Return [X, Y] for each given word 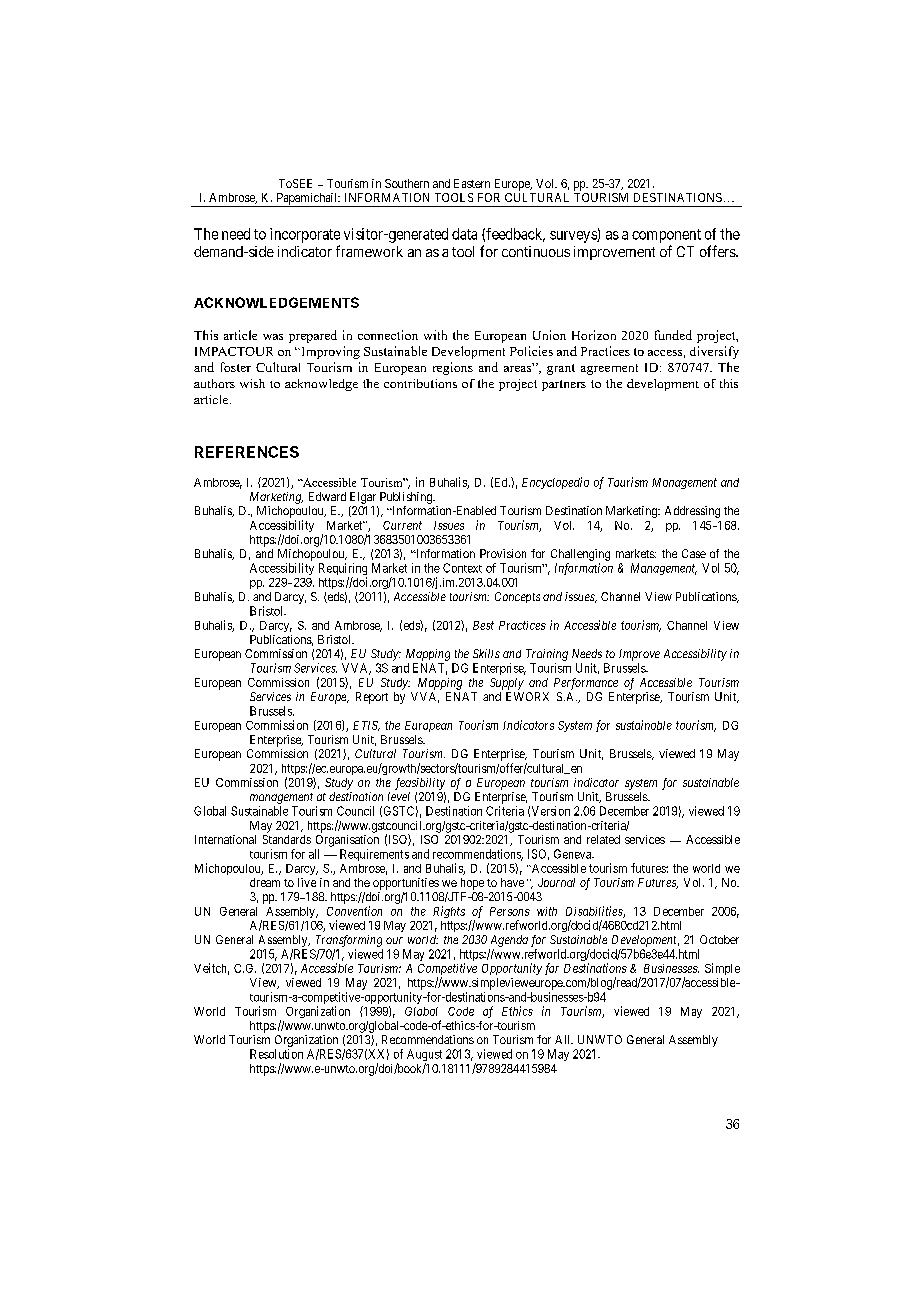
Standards [287, 839]
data [464, 234]
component [666, 236]
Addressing [692, 512]
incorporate [305, 235]
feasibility [420, 784]
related [603, 839]
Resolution [276, 1054]
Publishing [407, 498]
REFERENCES [247, 452]
